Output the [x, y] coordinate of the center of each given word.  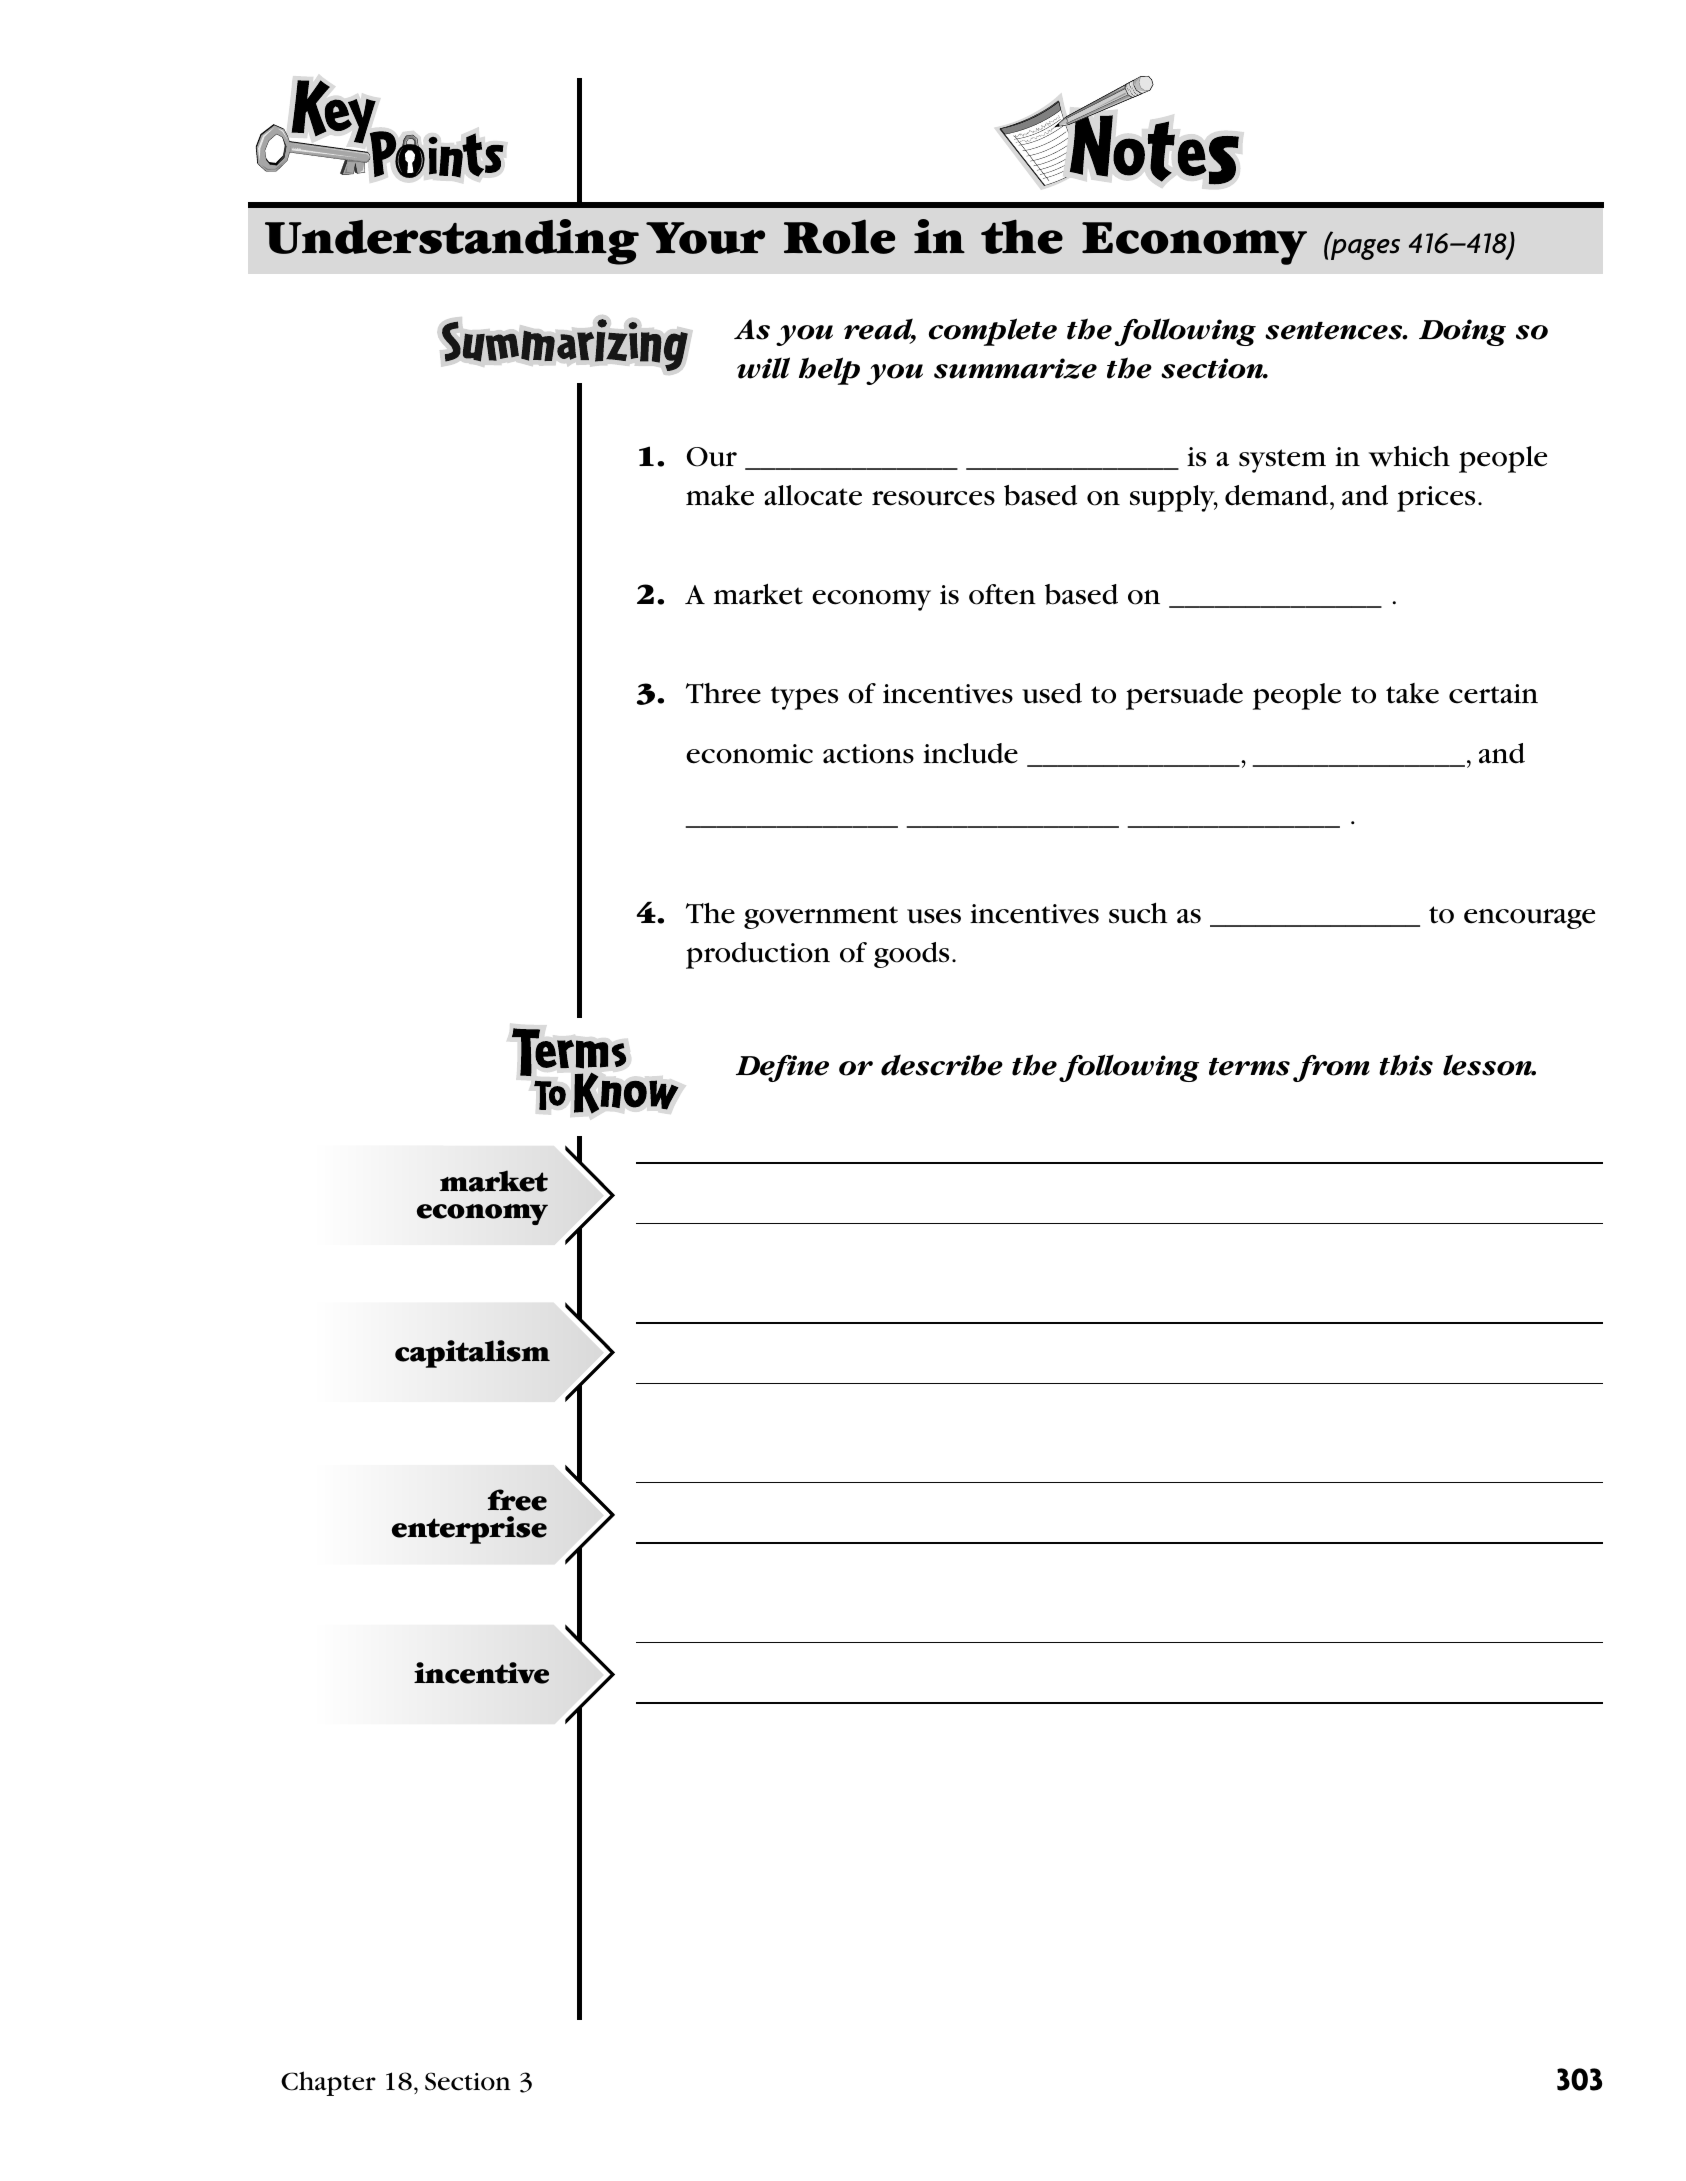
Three [723, 693]
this [1406, 1065]
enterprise [469, 1530]
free [517, 1500]
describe [942, 1065]
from [1331, 1068]
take [1412, 693]
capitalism [472, 1354]
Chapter [328, 2083]
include [970, 753]
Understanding [452, 242]
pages [1364, 248]
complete [993, 332]
